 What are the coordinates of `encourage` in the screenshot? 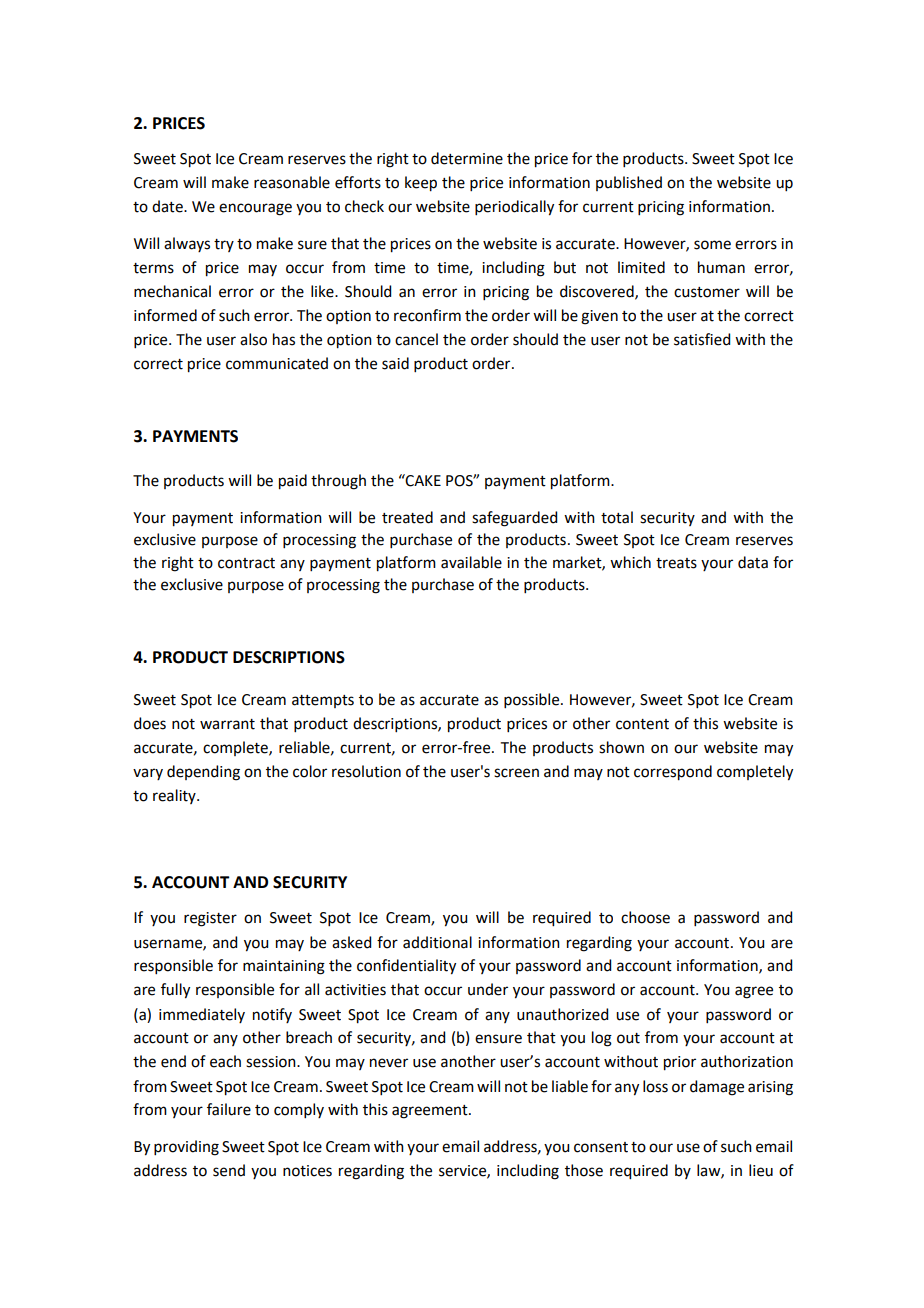 It's located at (255, 209).
